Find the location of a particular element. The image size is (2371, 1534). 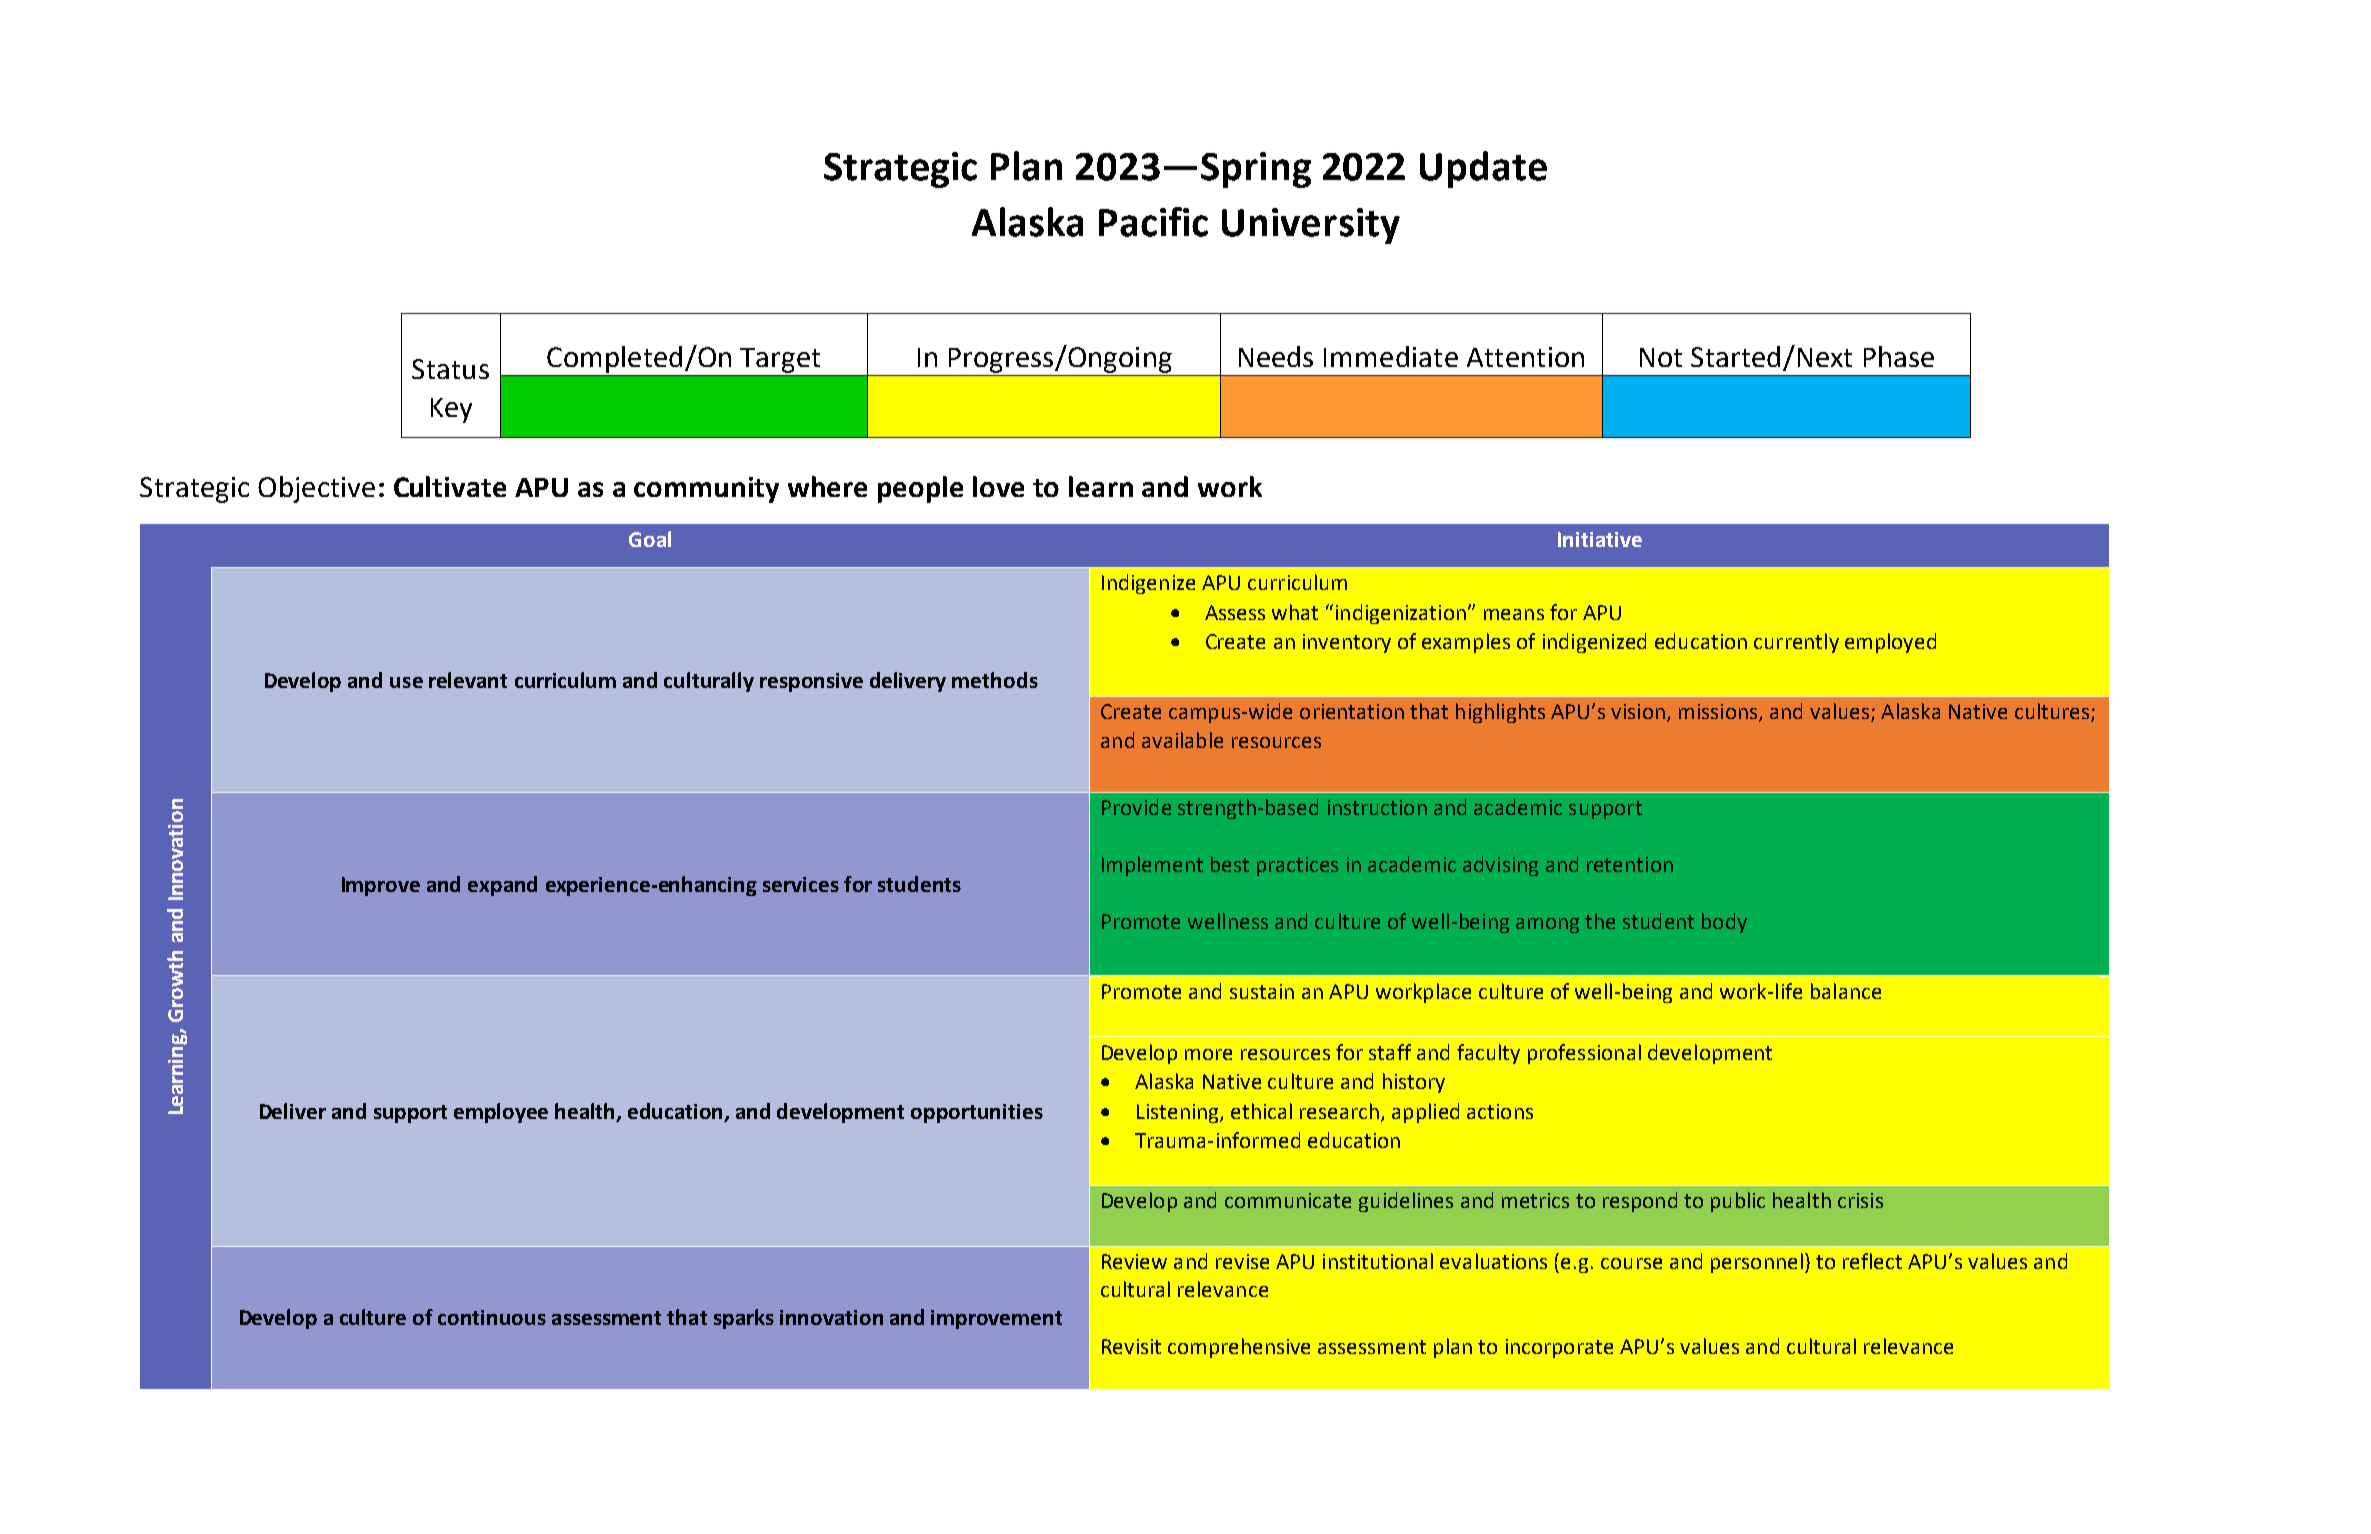

Status is located at coordinates (450, 369).
